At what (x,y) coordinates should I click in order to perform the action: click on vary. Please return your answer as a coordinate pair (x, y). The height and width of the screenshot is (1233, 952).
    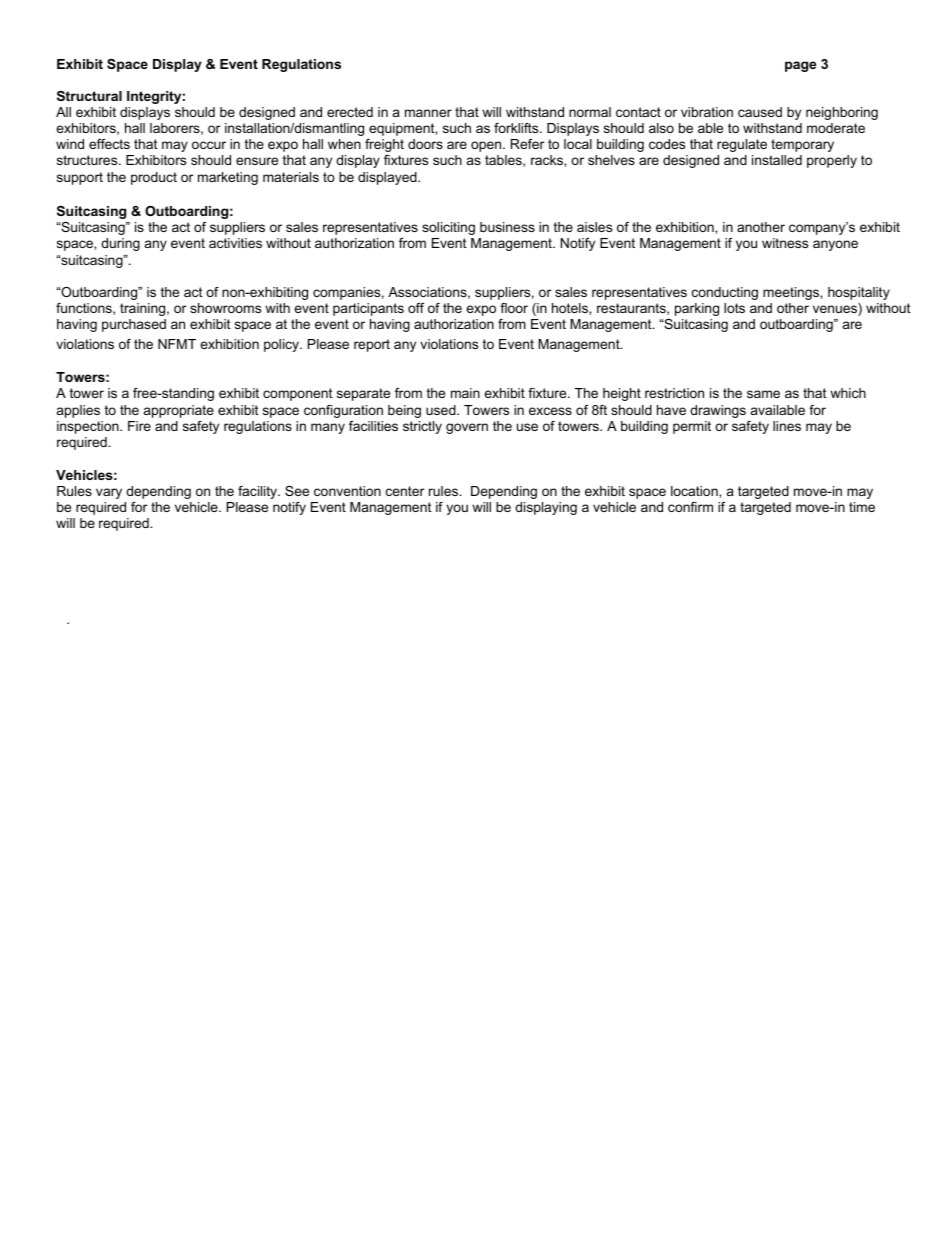
    Looking at the image, I should click on (109, 493).
